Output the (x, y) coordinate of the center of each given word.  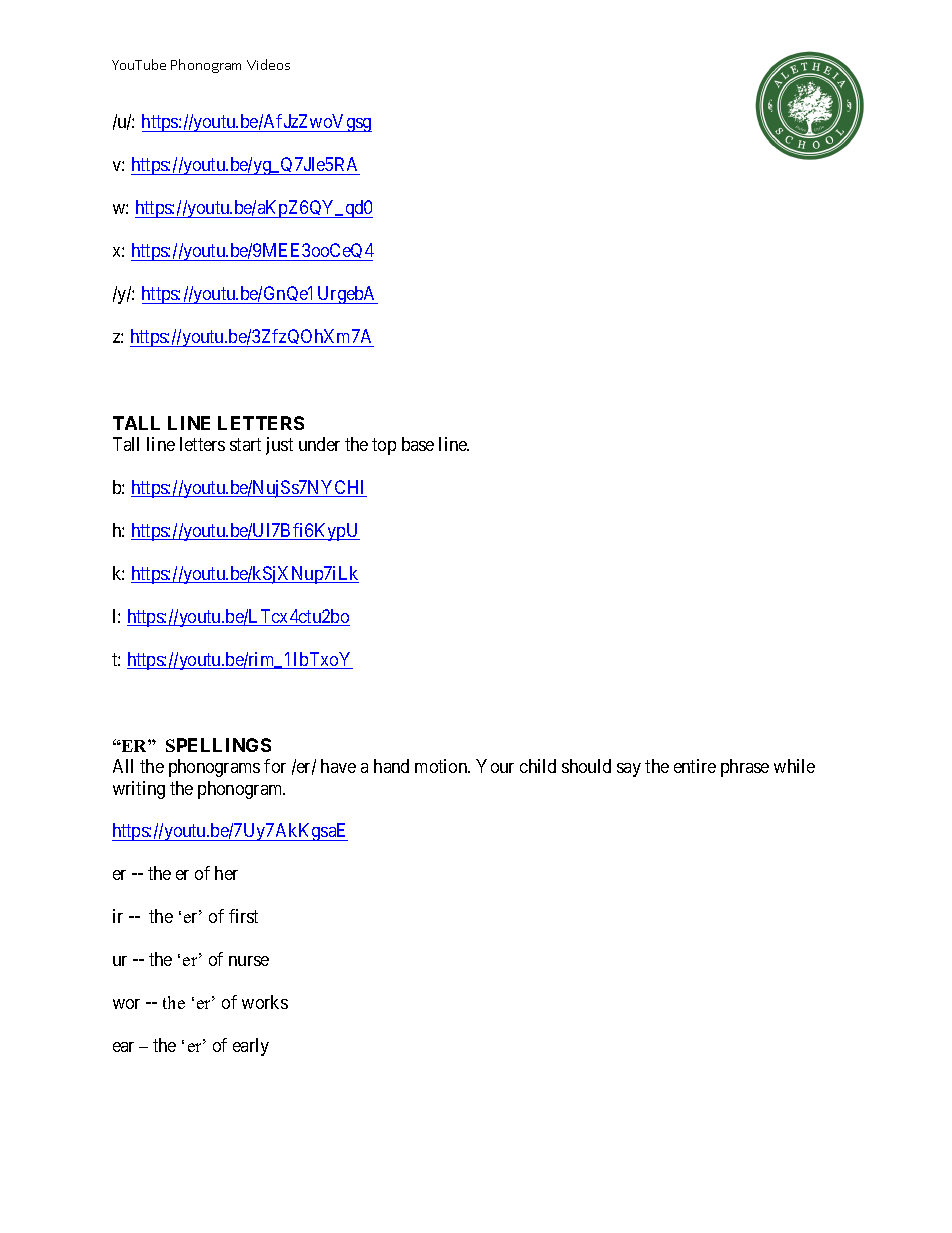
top (384, 446)
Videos (268, 64)
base (418, 444)
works (265, 1002)
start (245, 444)
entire (695, 766)
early (251, 1047)
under (319, 444)
